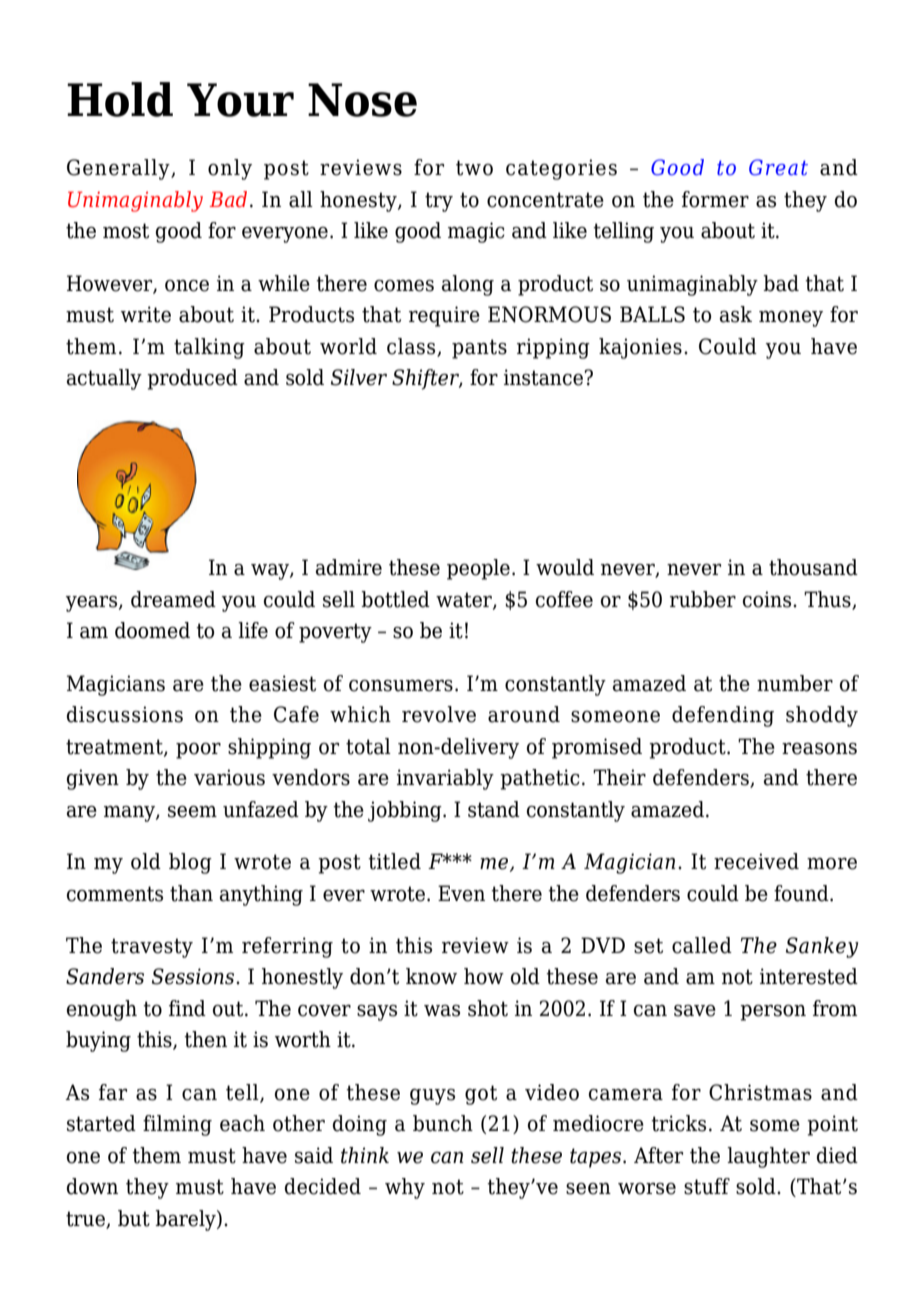 The height and width of the screenshot is (1308, 924). I want to click on two, so click(474, 168).
